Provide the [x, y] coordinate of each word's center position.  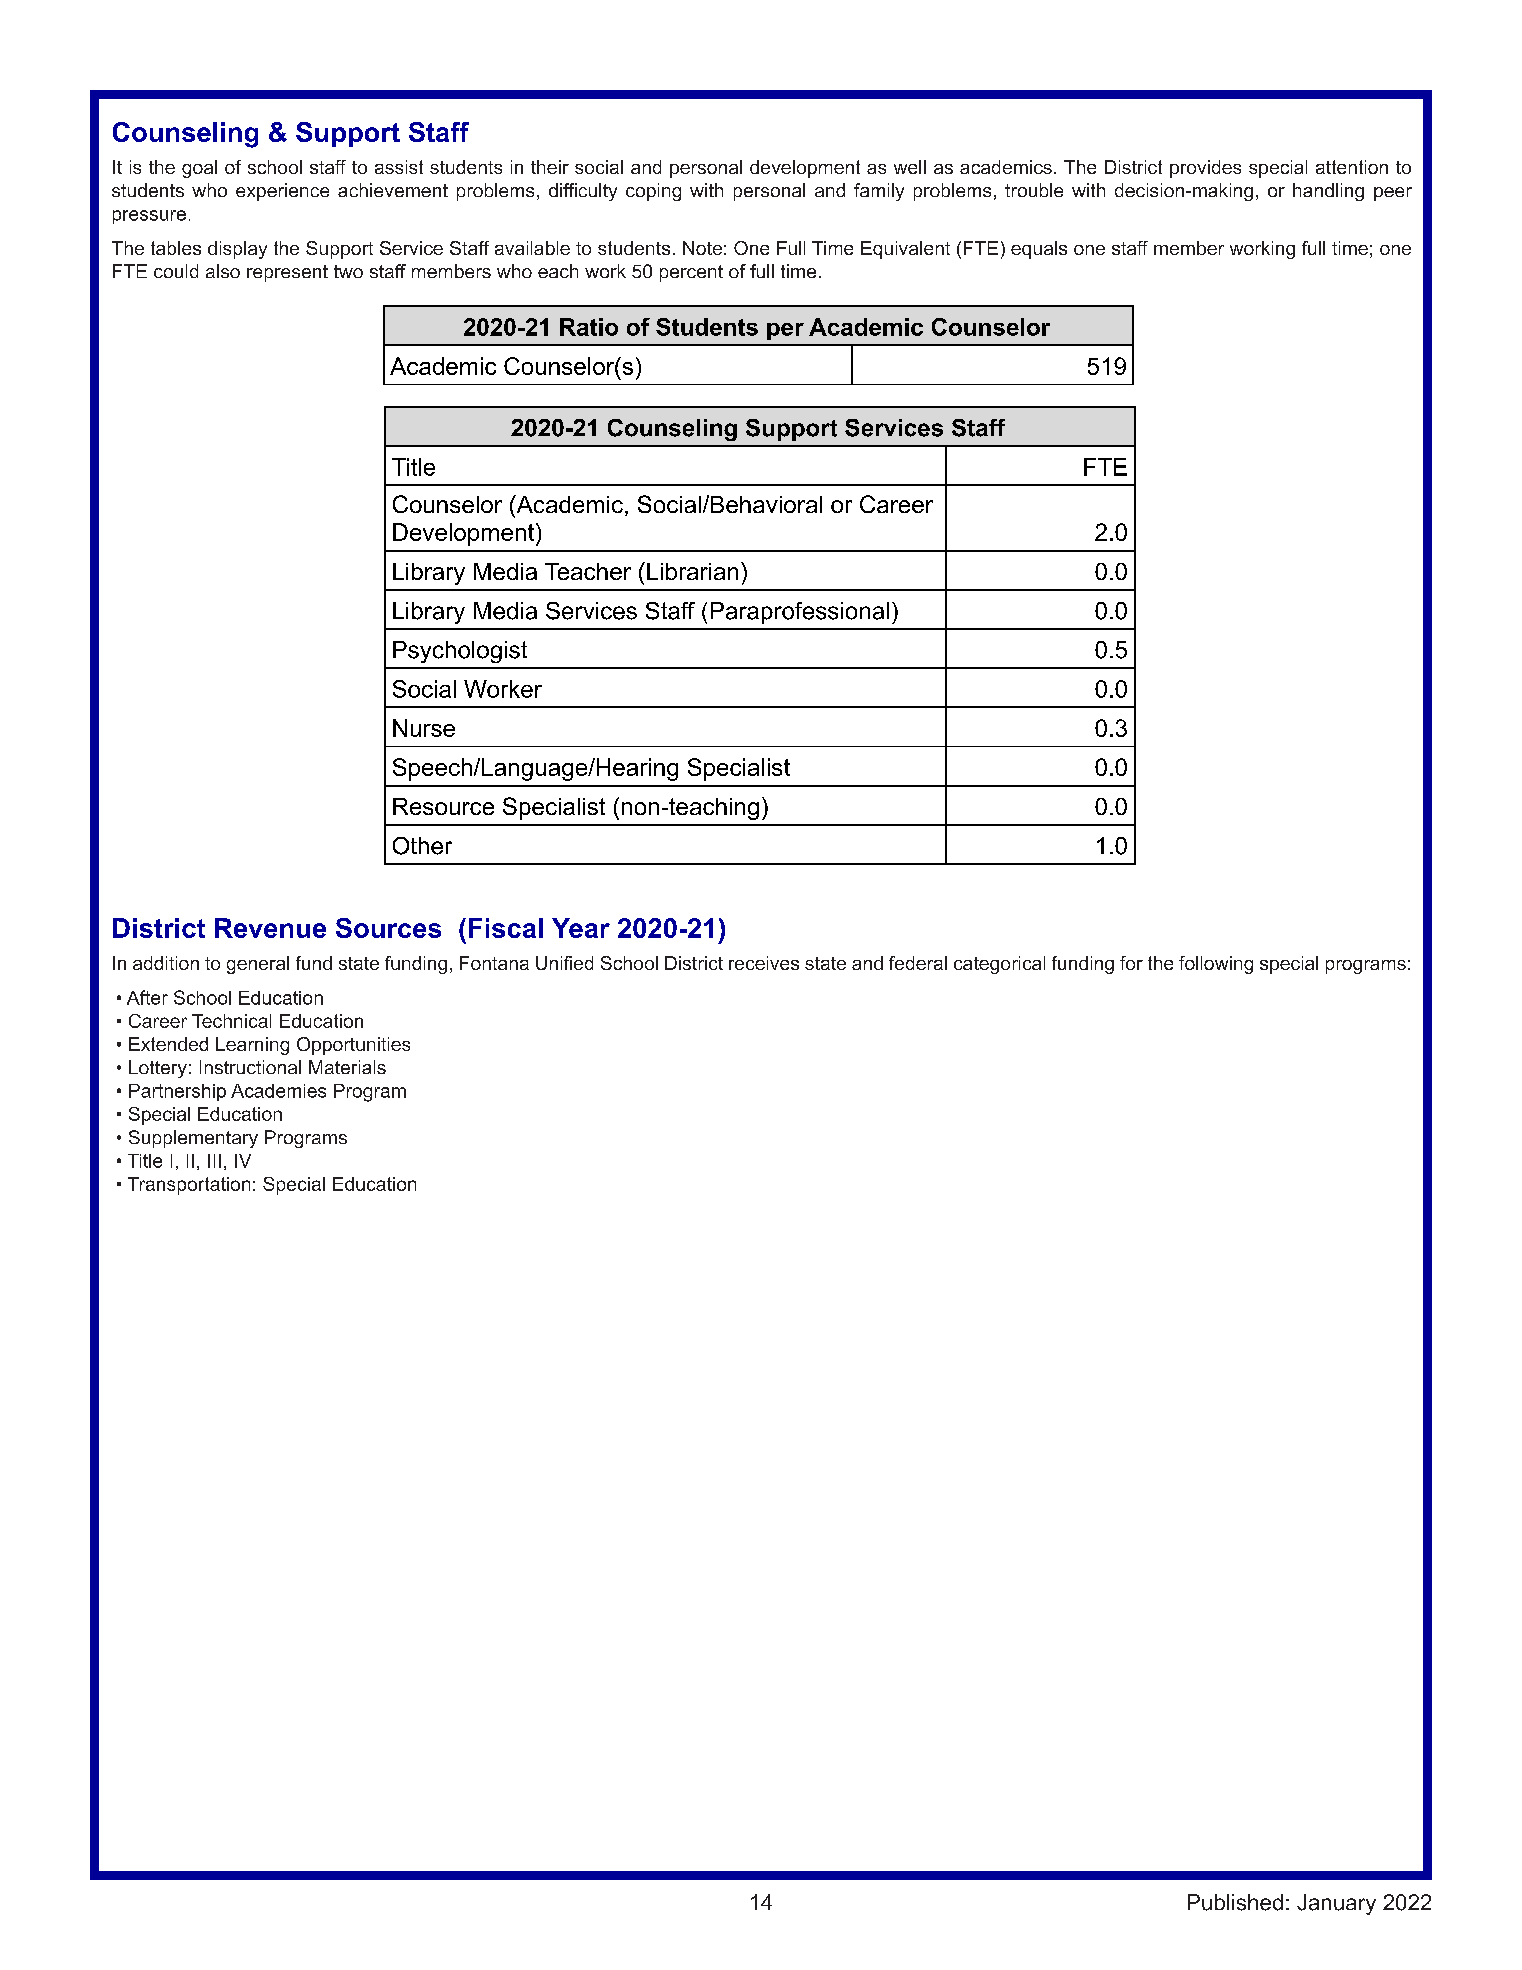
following [1216, 965]
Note [702, 248]
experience [282, 192]
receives [764, 963]
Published [1235, 1902]
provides [1205, 169]
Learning [252, 1046]
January [1336, 1904]
